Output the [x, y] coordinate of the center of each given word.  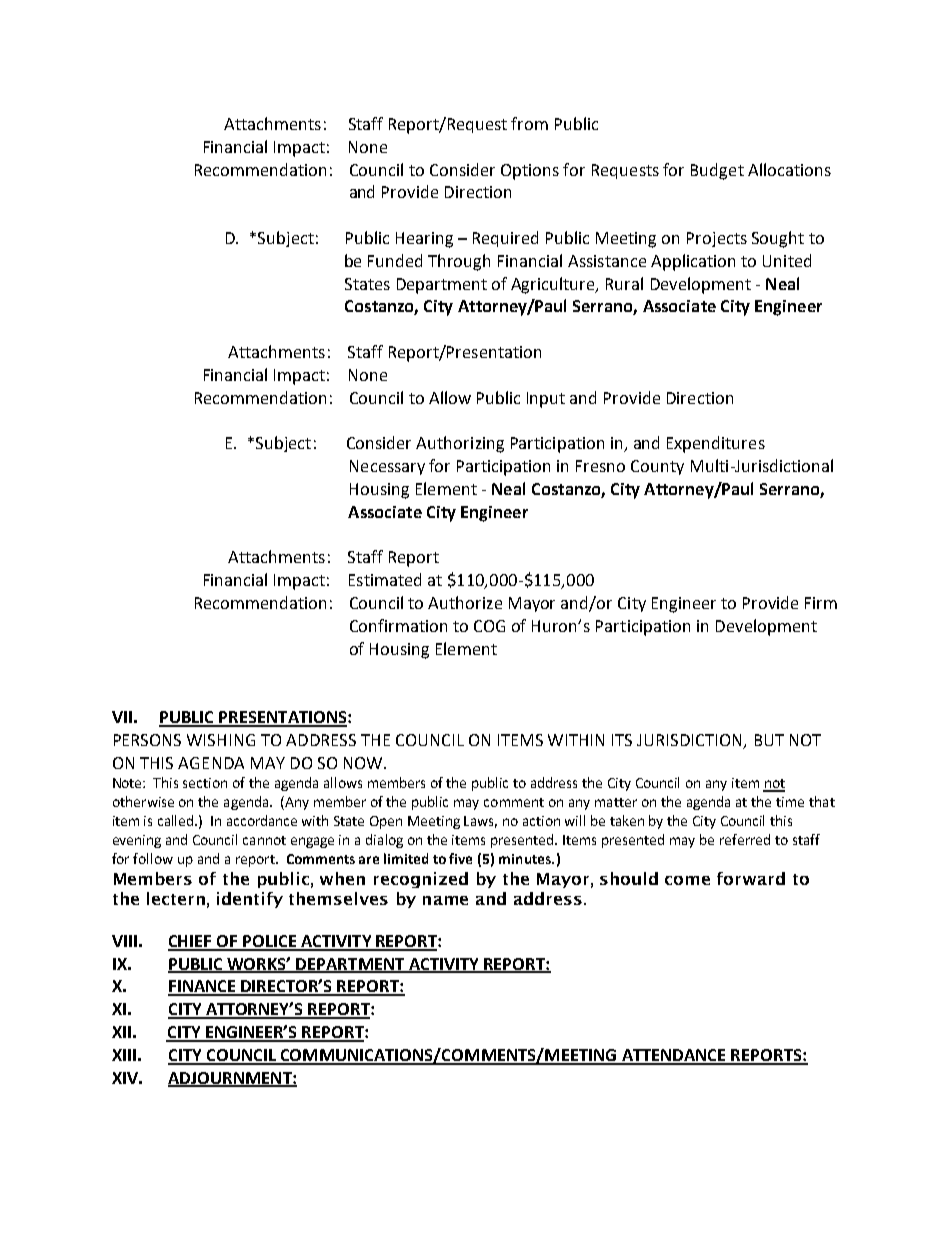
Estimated [385, 579]
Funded [395, 260]
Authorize [465, 602]
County [657, 467]
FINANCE [203, 987]
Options [530, 172]
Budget [717, 171]
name [445, 900]
